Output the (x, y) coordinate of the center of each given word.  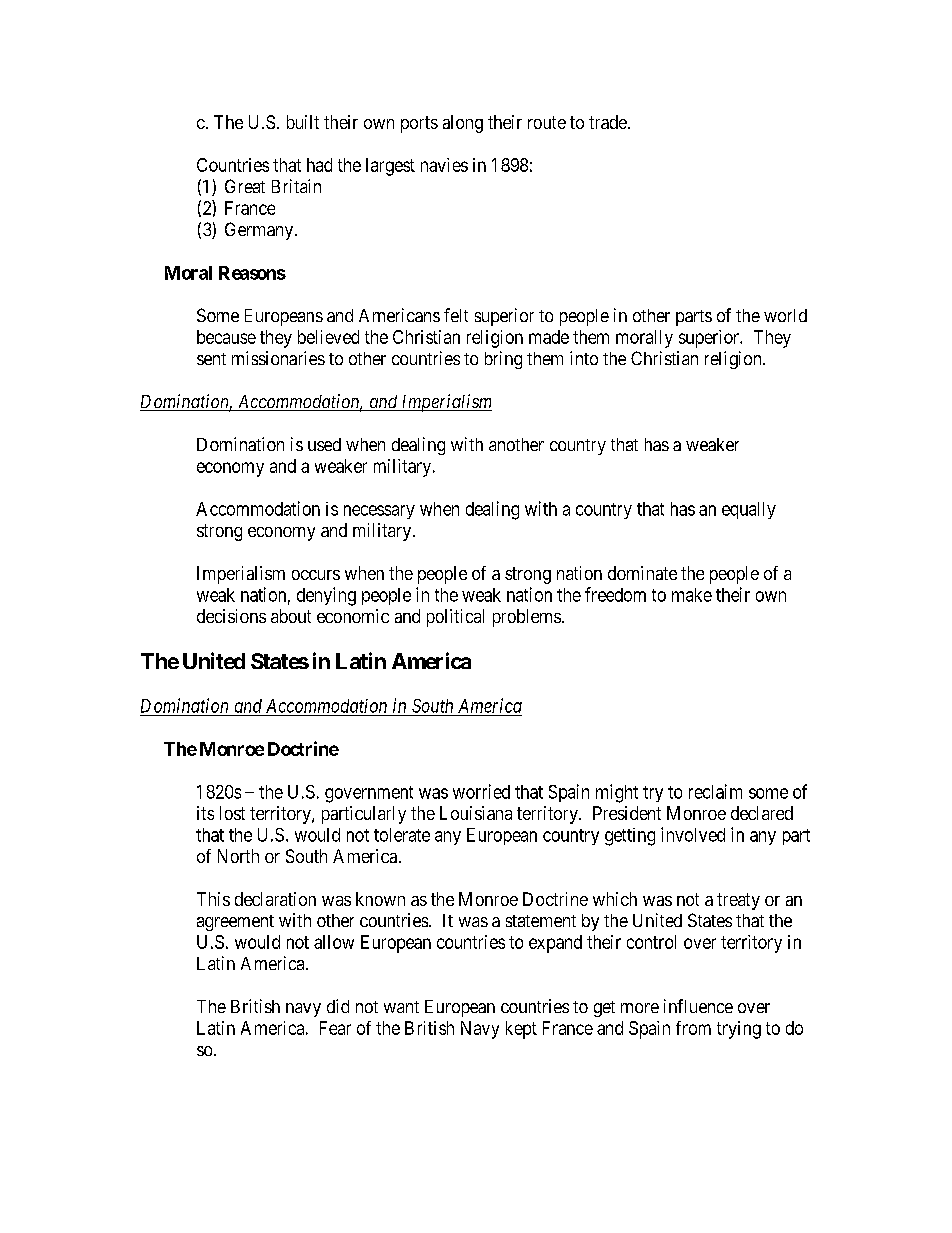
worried (481, 791)
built (303, 122)
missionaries (278, 358)
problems (527, 618)
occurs (316, 575)
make (692, 595)
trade (608, 122)
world (785, 315)
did (338, 1006)
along (463, 124)
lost (232, 813)
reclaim (715, 791)
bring (503, 360)
